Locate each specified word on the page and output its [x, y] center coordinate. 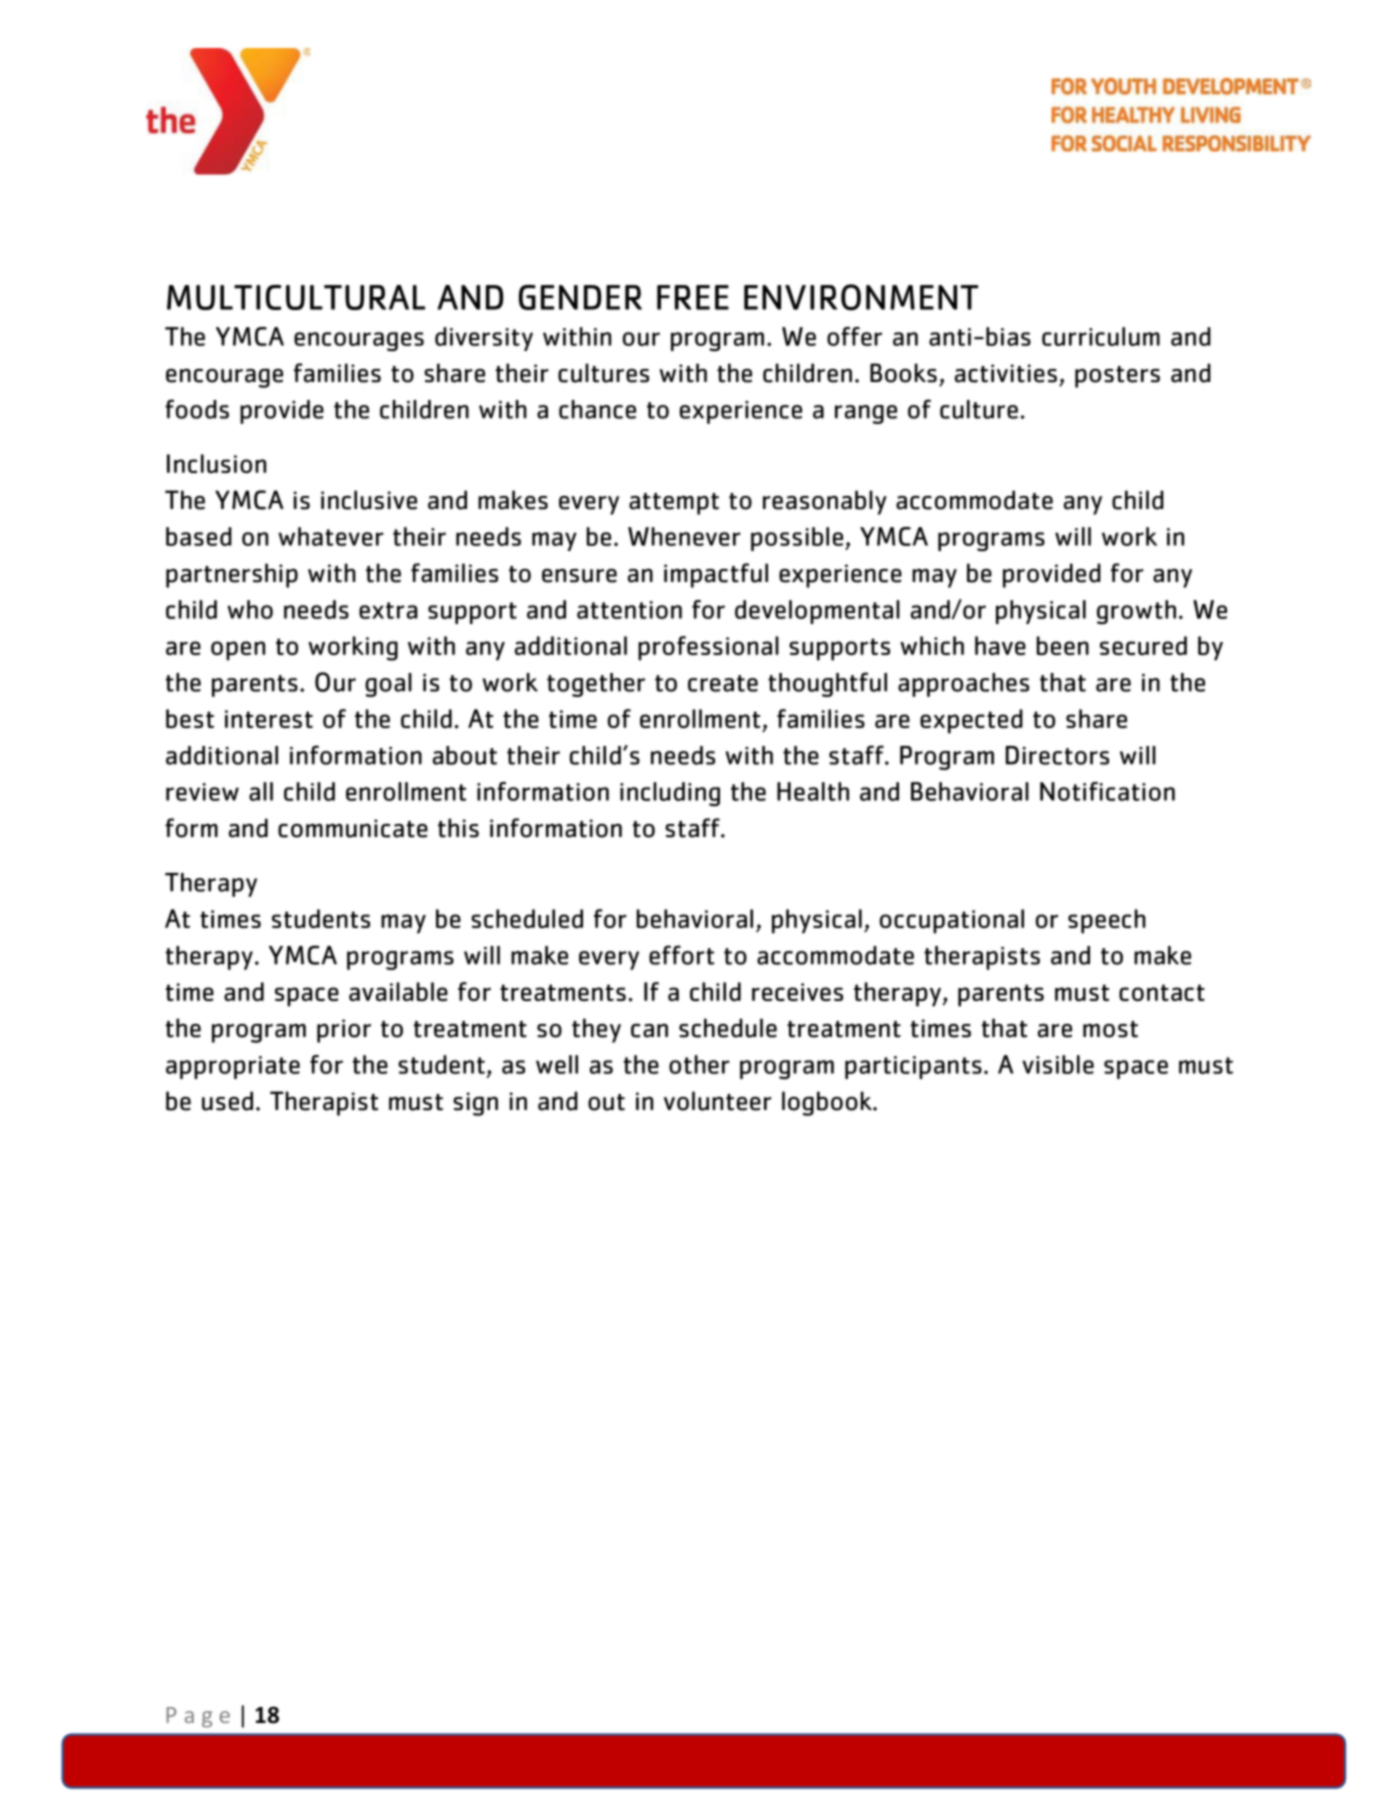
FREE [693, 297]
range [866, 414]
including [670, 794]
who [250, 609]
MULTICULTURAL [296, 297]
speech [1107, 921]
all [261, 791]
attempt [674, 504]
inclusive [369, 500]
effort [681, 955]
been [1063, 645]
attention [629, 610]
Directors [1057, 755]
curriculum [1101, 336]
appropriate [233, 1067]
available [398, 991]
